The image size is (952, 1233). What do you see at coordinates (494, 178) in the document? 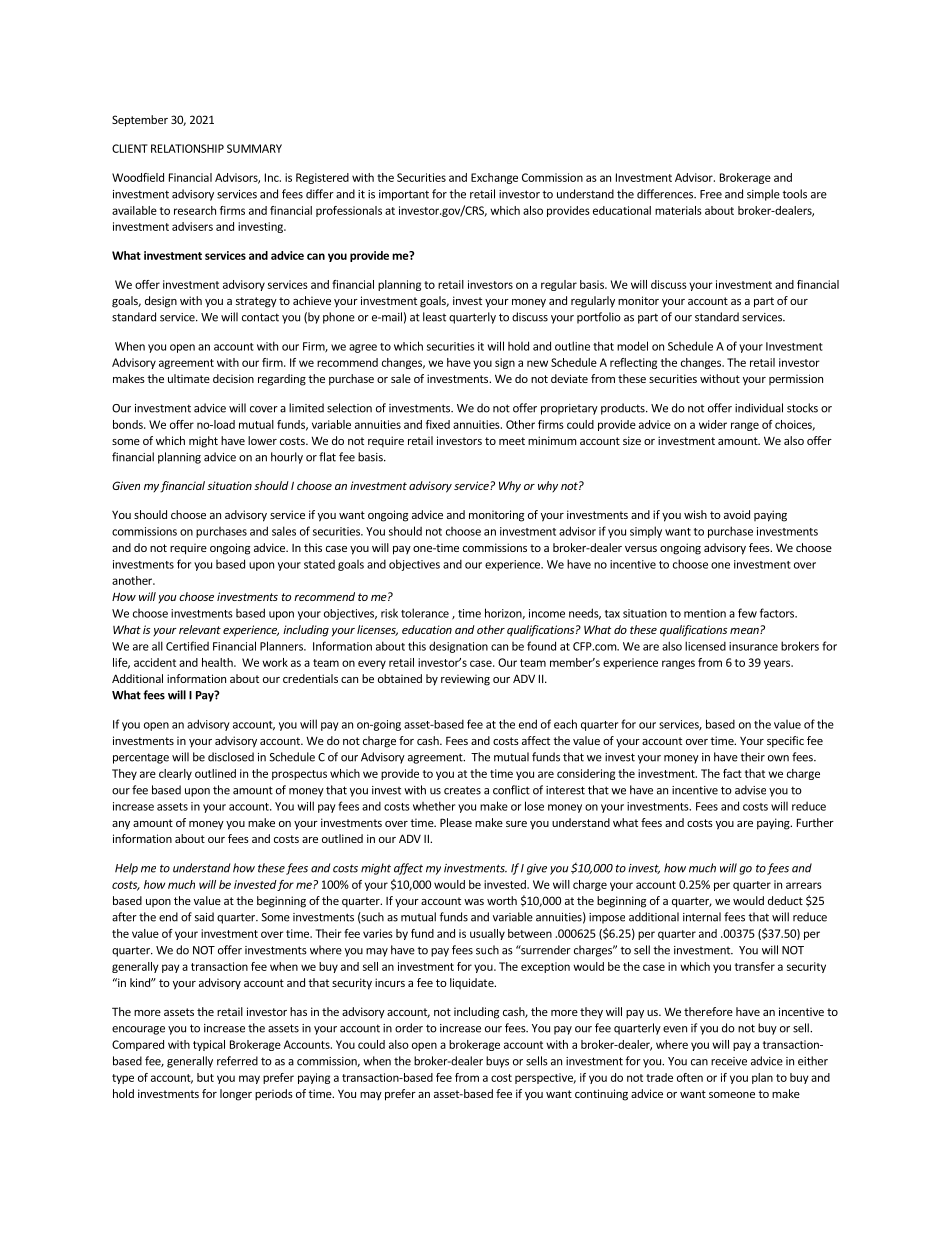
I see `Exchange` at bounding box center [494, 178].
